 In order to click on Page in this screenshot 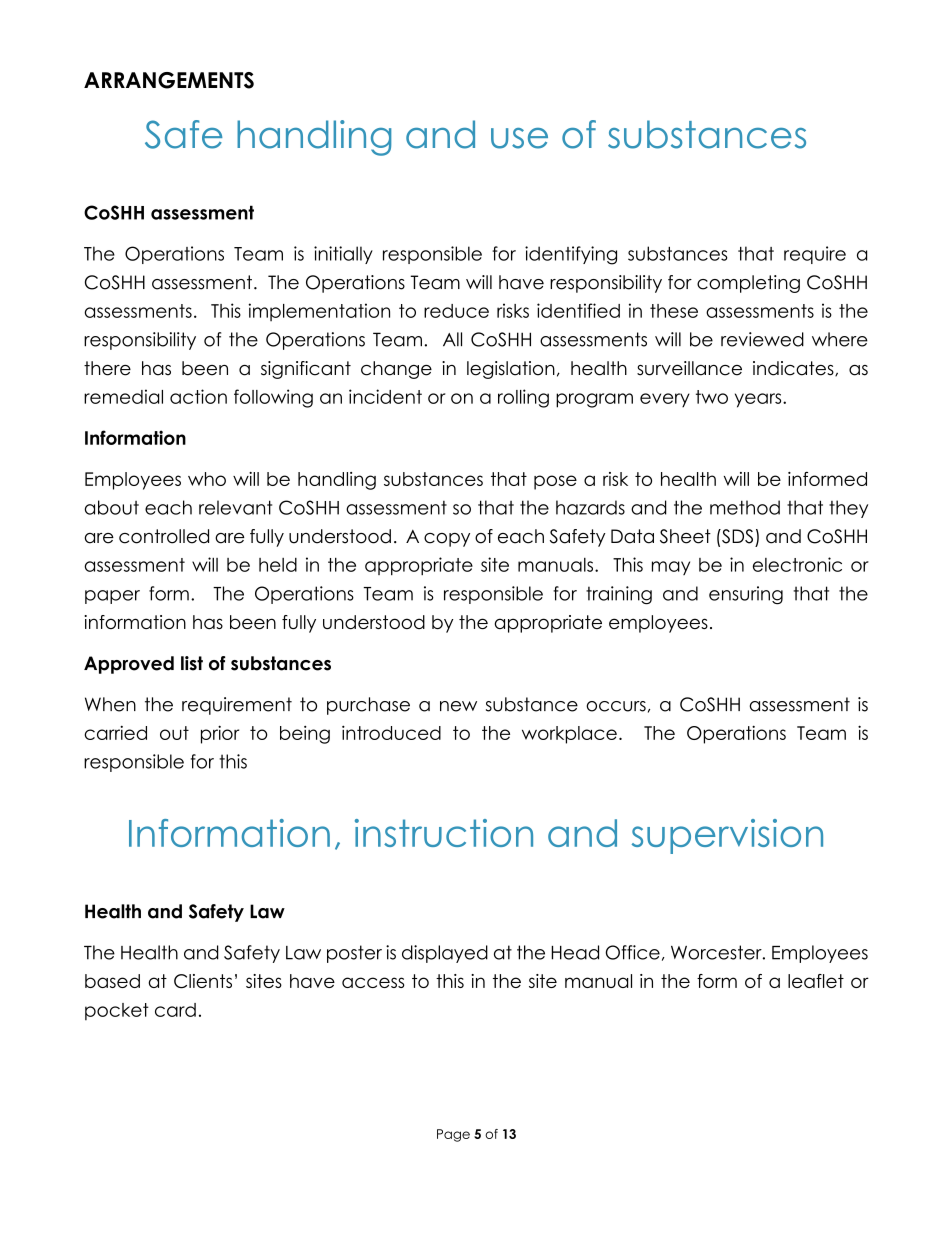, I will do `click(453, 1135)`.
